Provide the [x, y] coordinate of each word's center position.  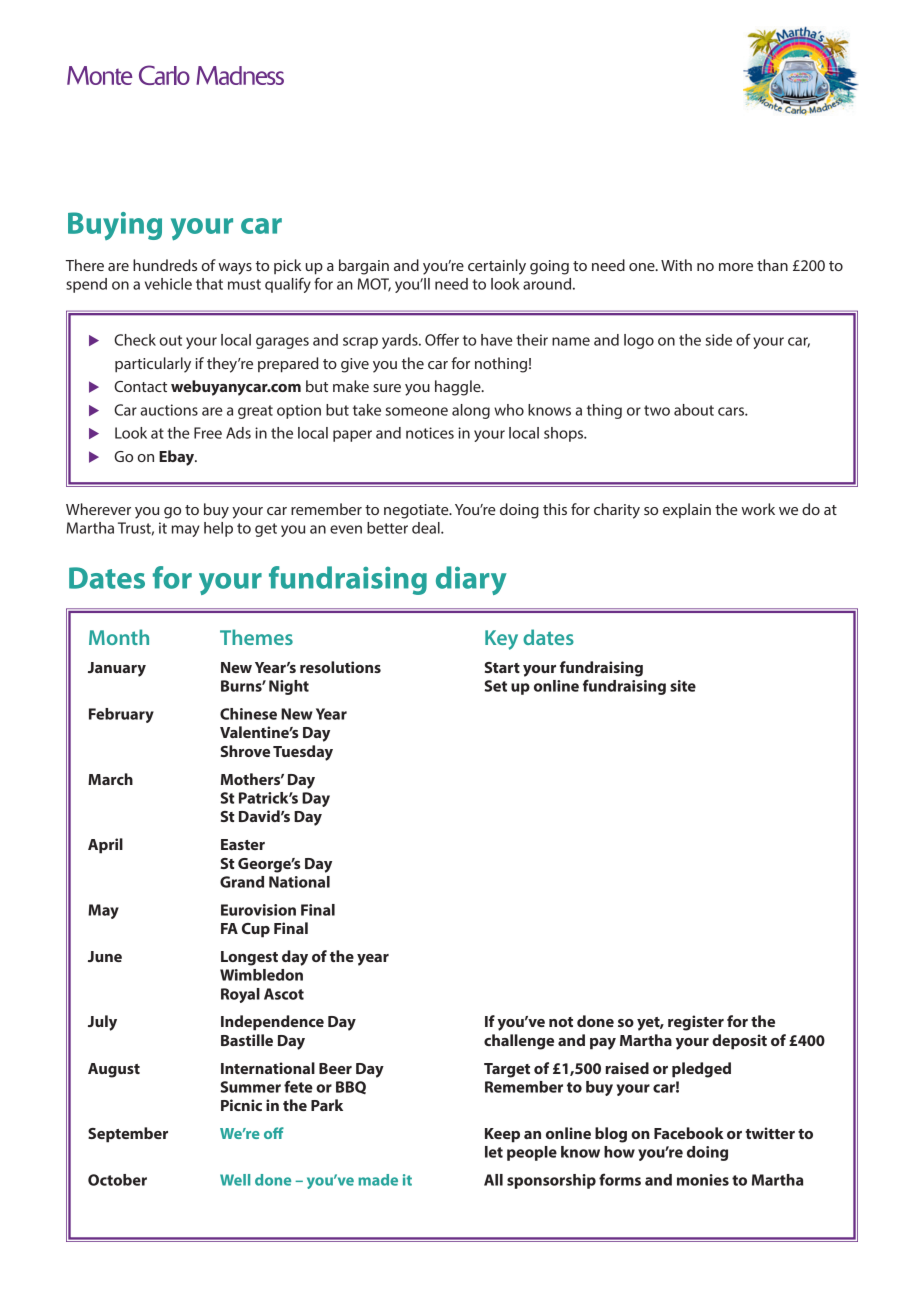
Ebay [178, 458]
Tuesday [303, 753]
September [128, 1135]
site [683, 686]
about [694, 410]
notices [430, 433]
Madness [240, 75]
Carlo [164, 75]
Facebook [689, 1133]
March [110, 779]
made [378, 1180]
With [676, 265]
